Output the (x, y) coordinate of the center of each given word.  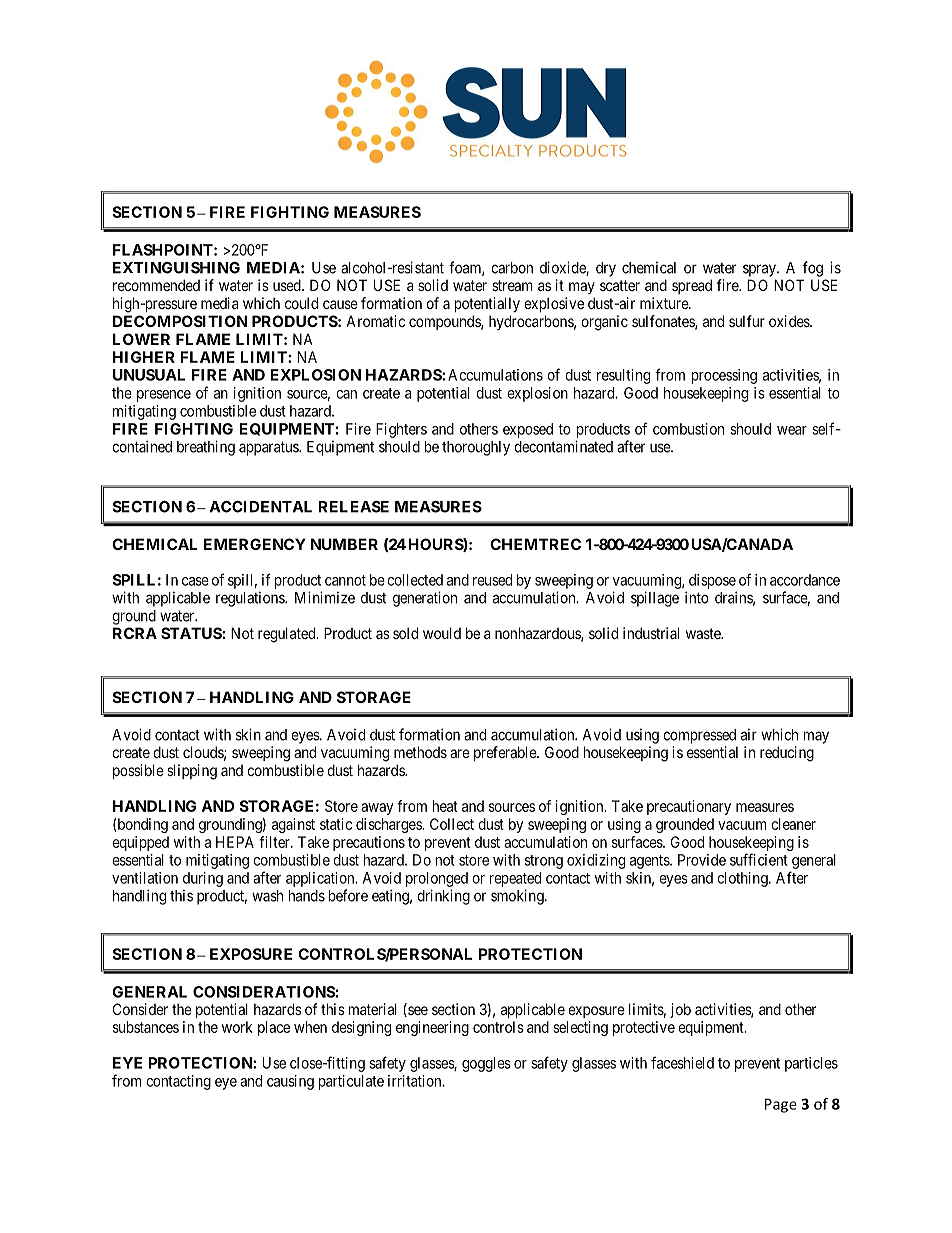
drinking (443, 897)
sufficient (759, 859)
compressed (699, 736)
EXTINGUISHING (176, 268)
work (237, 1027)
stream (512, 285)
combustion (688, 429)
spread (692, 286)
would (442, 633)
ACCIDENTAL (261, 507)
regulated (288, 635)
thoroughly (476, 448)
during (203, 879)
